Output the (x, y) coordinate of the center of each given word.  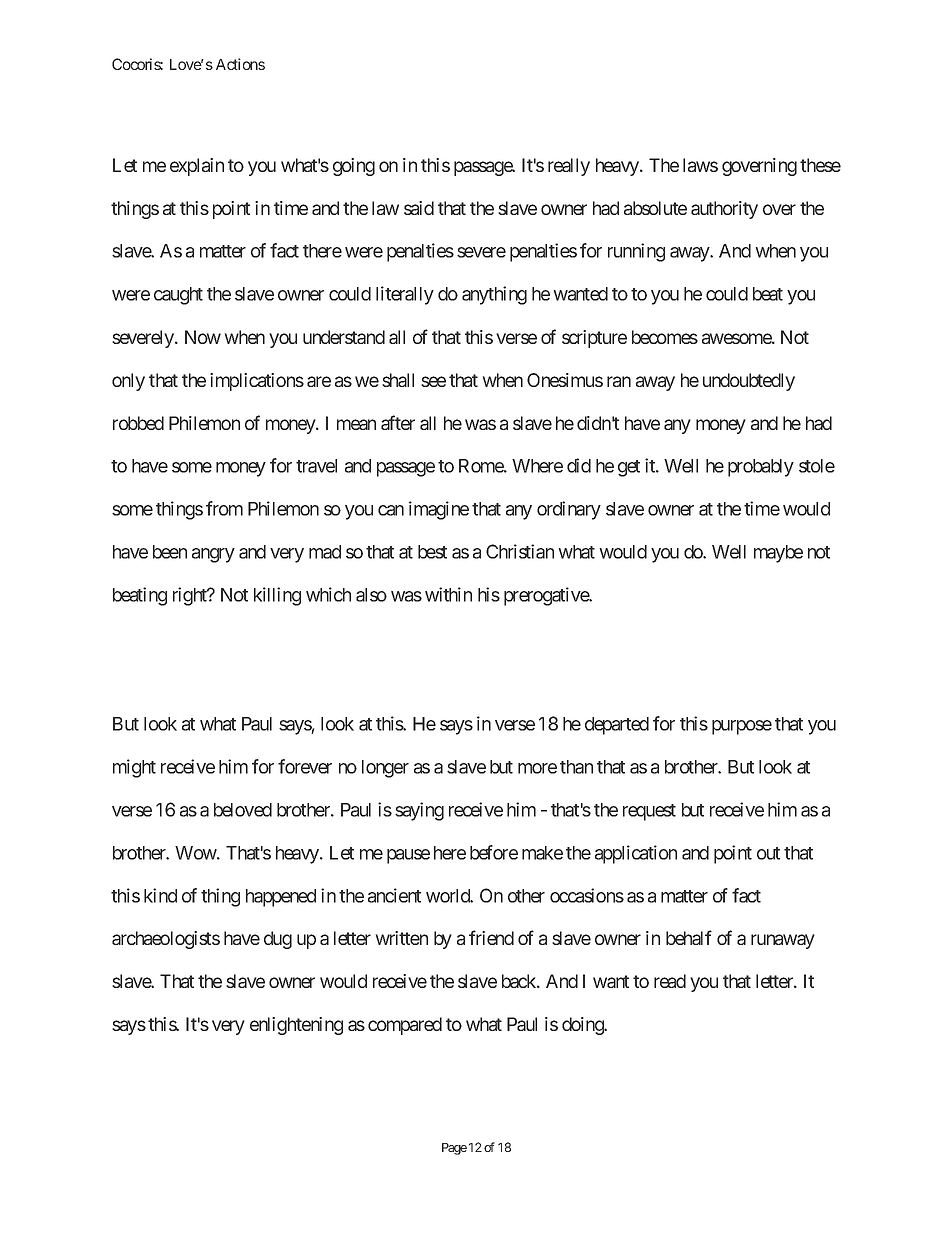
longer (385, 769)
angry (213, 555)
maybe (778, 554)
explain (197, 167)
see (433, 381)
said (419, 208)
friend (491, 937)
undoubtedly (749, 382)
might (134, 768)
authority (724, 210)
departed (617, 726)
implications (257, 382)
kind (160, 895)
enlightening (296, 1026)
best (432, 552)
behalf (689, 937)
